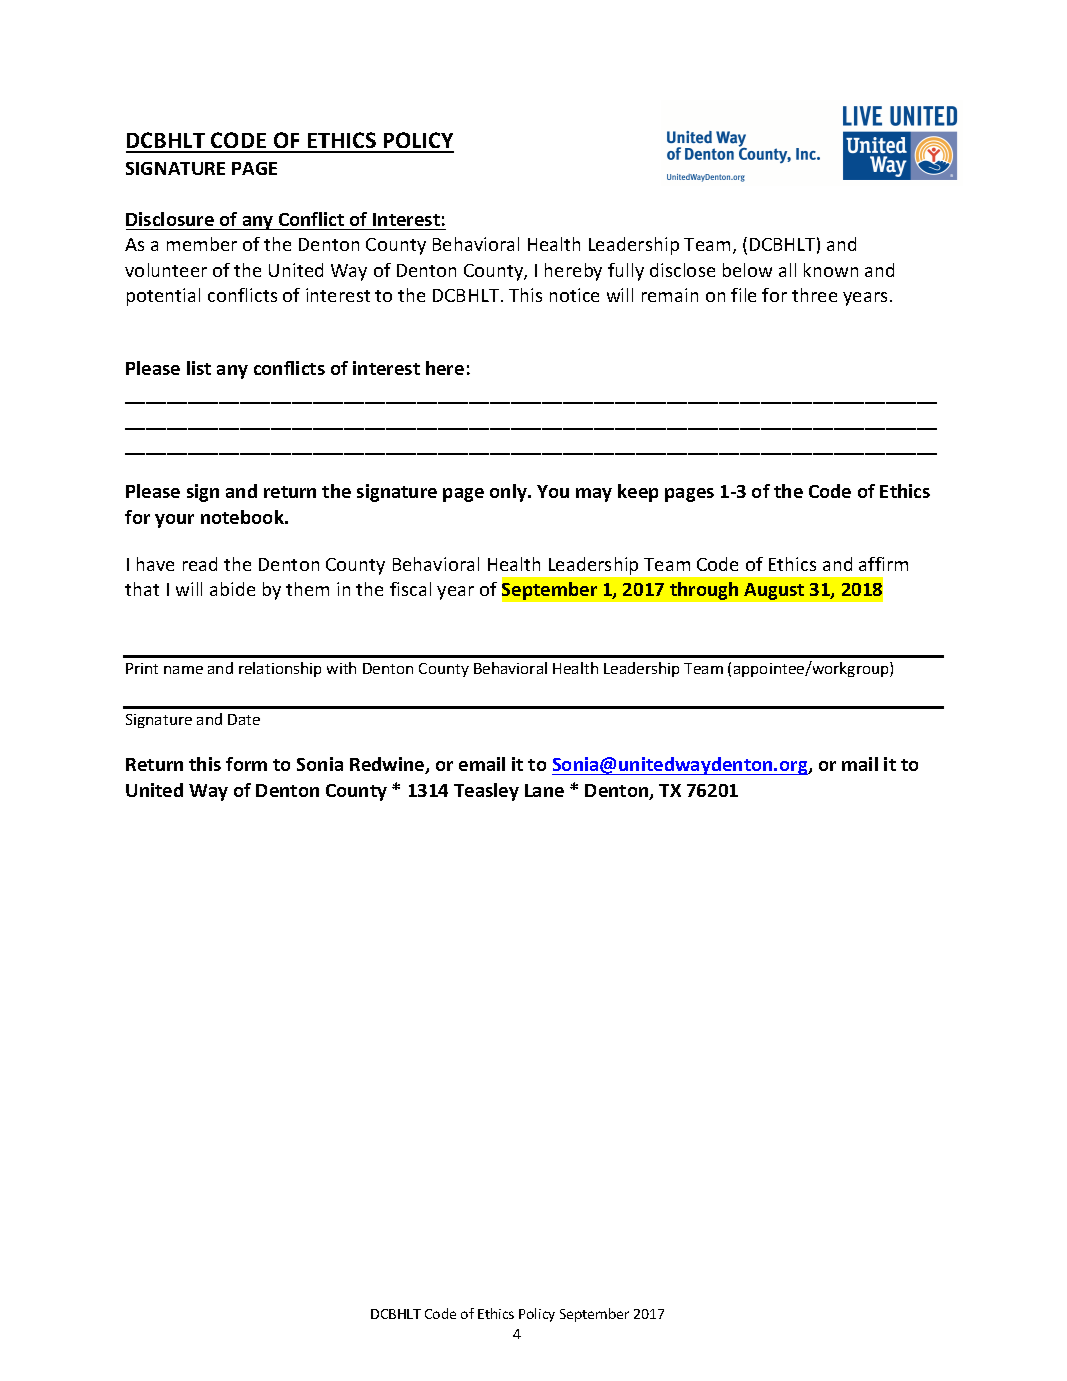  What do you see at coordinates (202, 244) in the screenshot?
I see `member` at bounding box center [202, 244].
